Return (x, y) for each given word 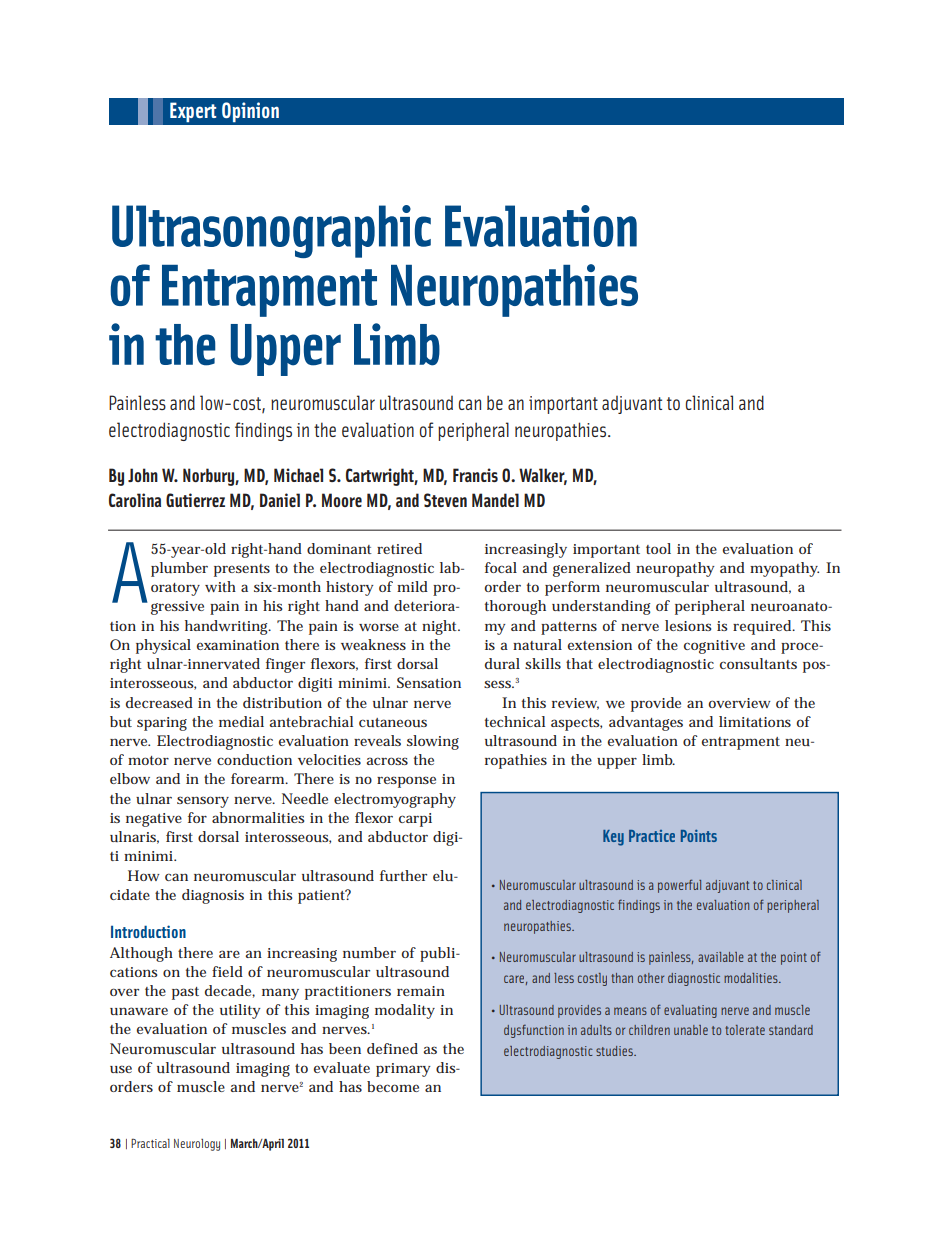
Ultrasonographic (271, 231)
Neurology (197, 1145)
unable (691, 1030)
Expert (193, 112)
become (393, 1086)
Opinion (250, 112)
